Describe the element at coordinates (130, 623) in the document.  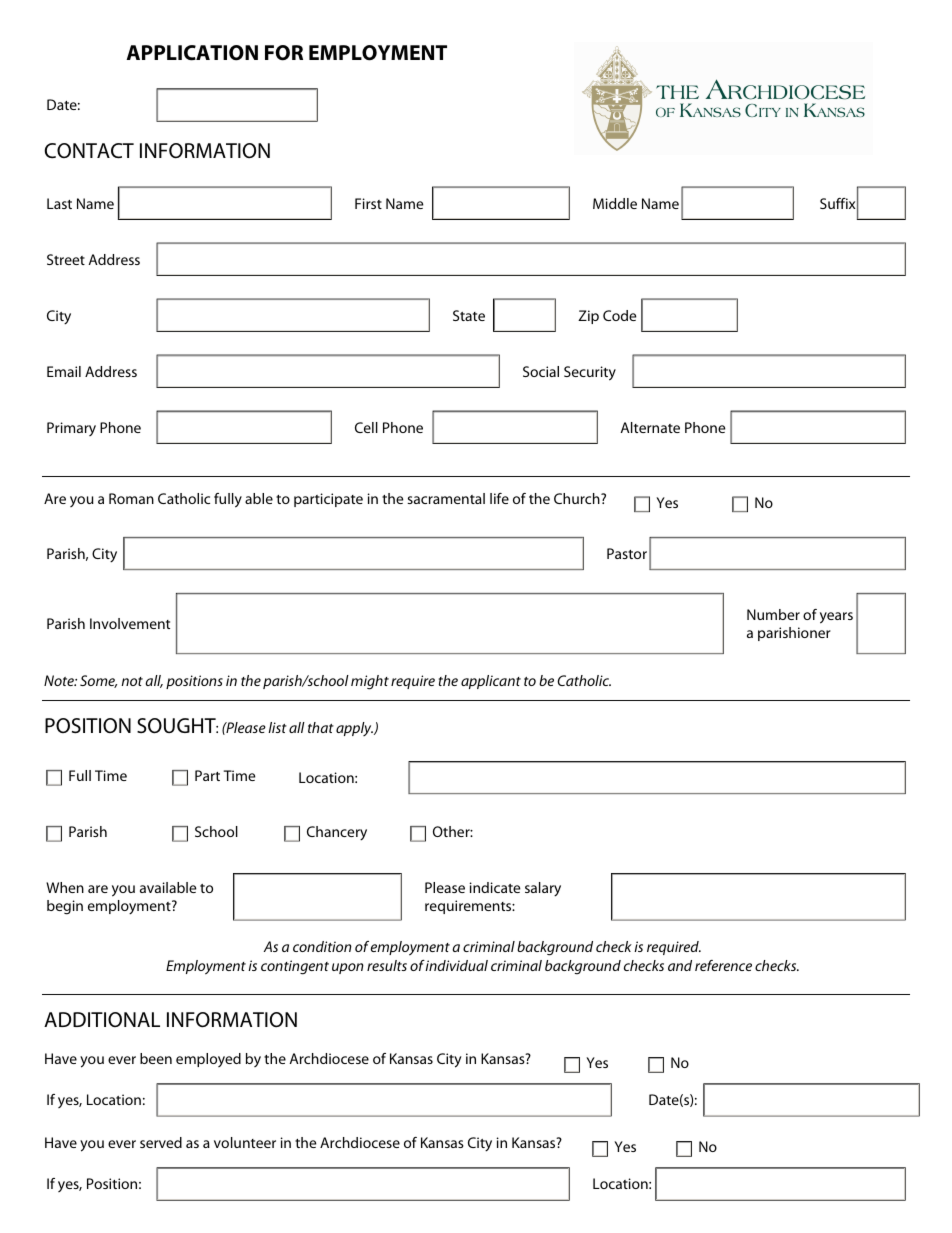
I see `Involvement` at that location.
